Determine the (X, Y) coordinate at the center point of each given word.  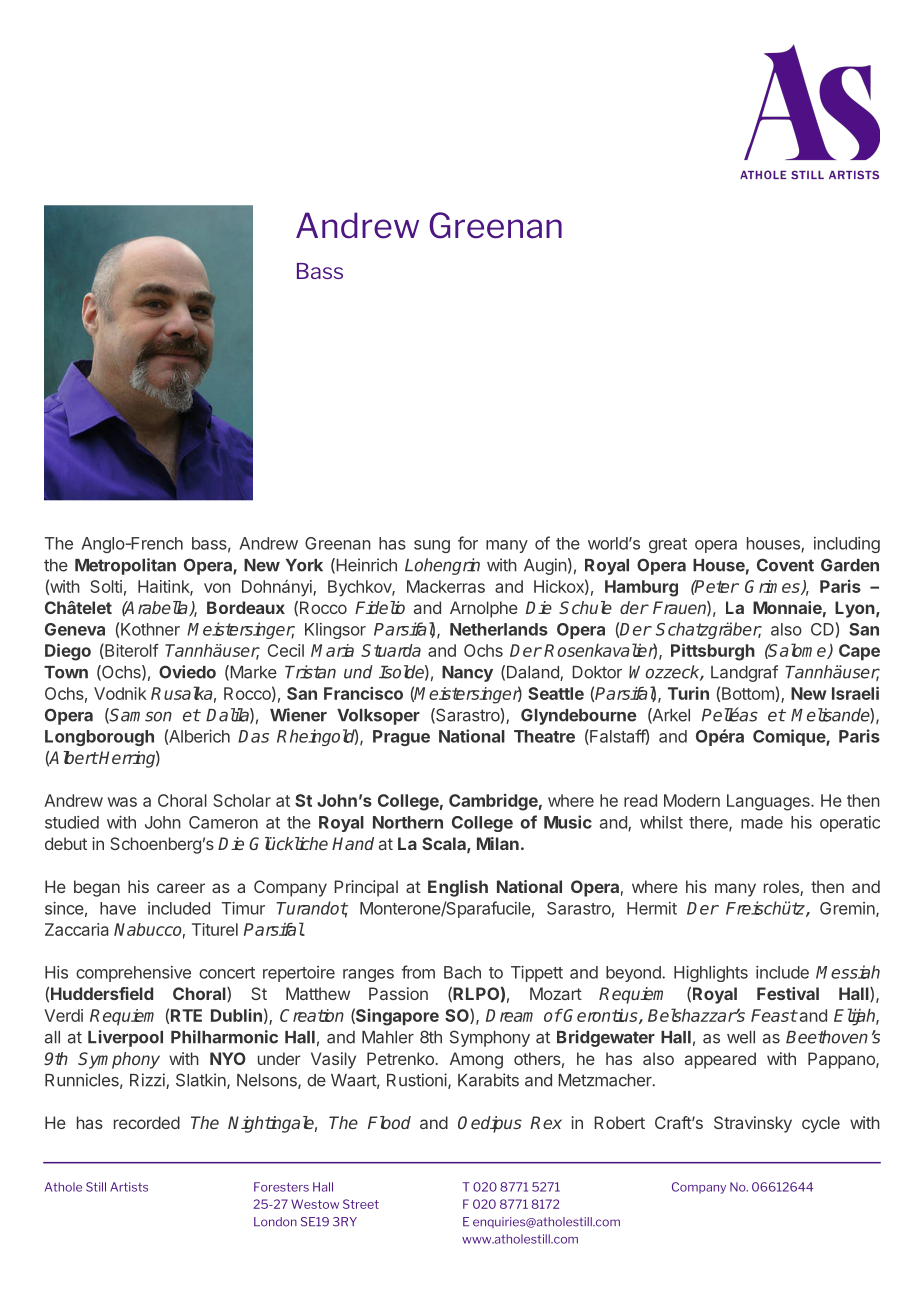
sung (432, 546)
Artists (129, 1187)
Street (361, 1204)
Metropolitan (125, 566)
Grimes (773, 587)
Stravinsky (753, 1124)
